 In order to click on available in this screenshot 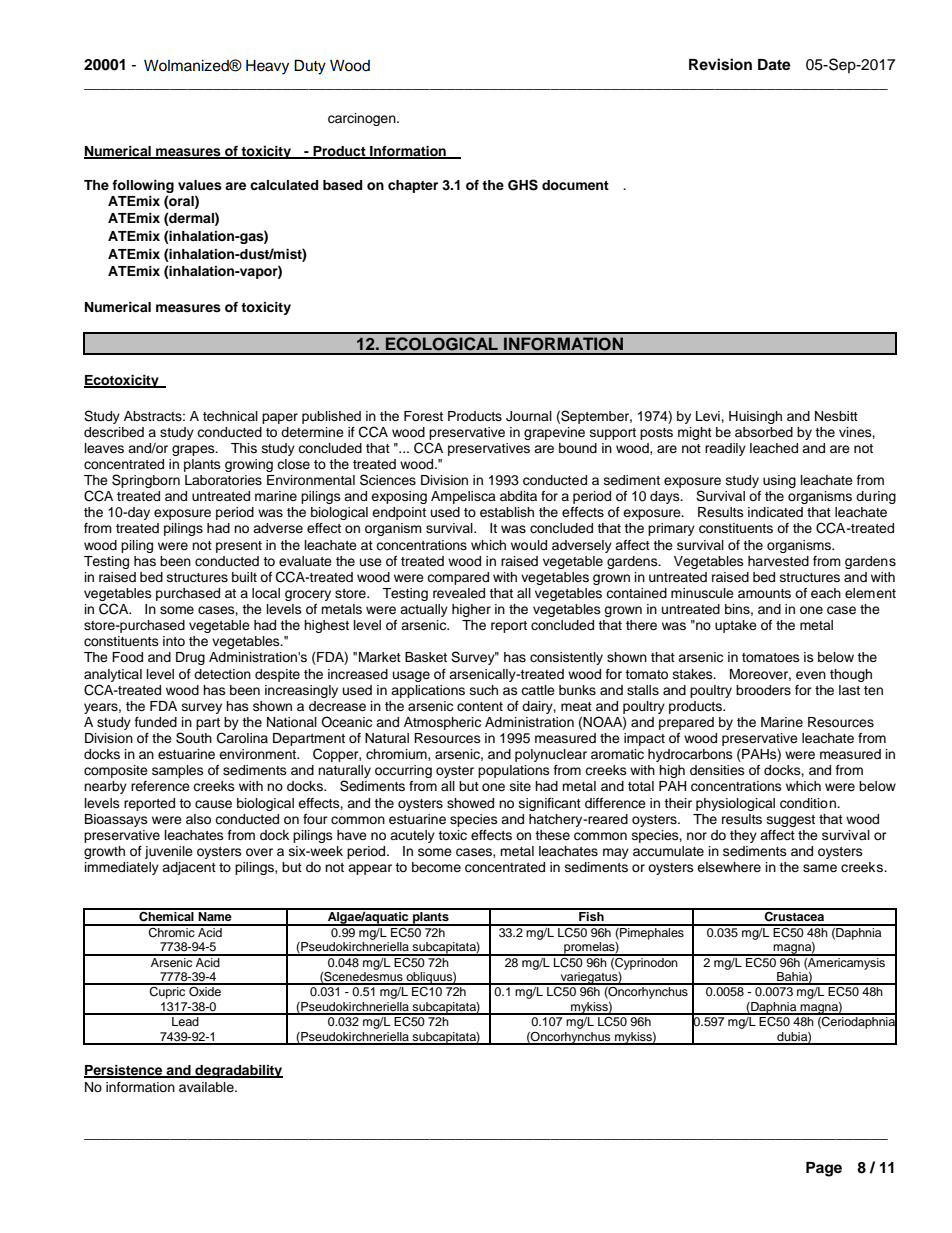, I will do `click(207, 1087)`.
